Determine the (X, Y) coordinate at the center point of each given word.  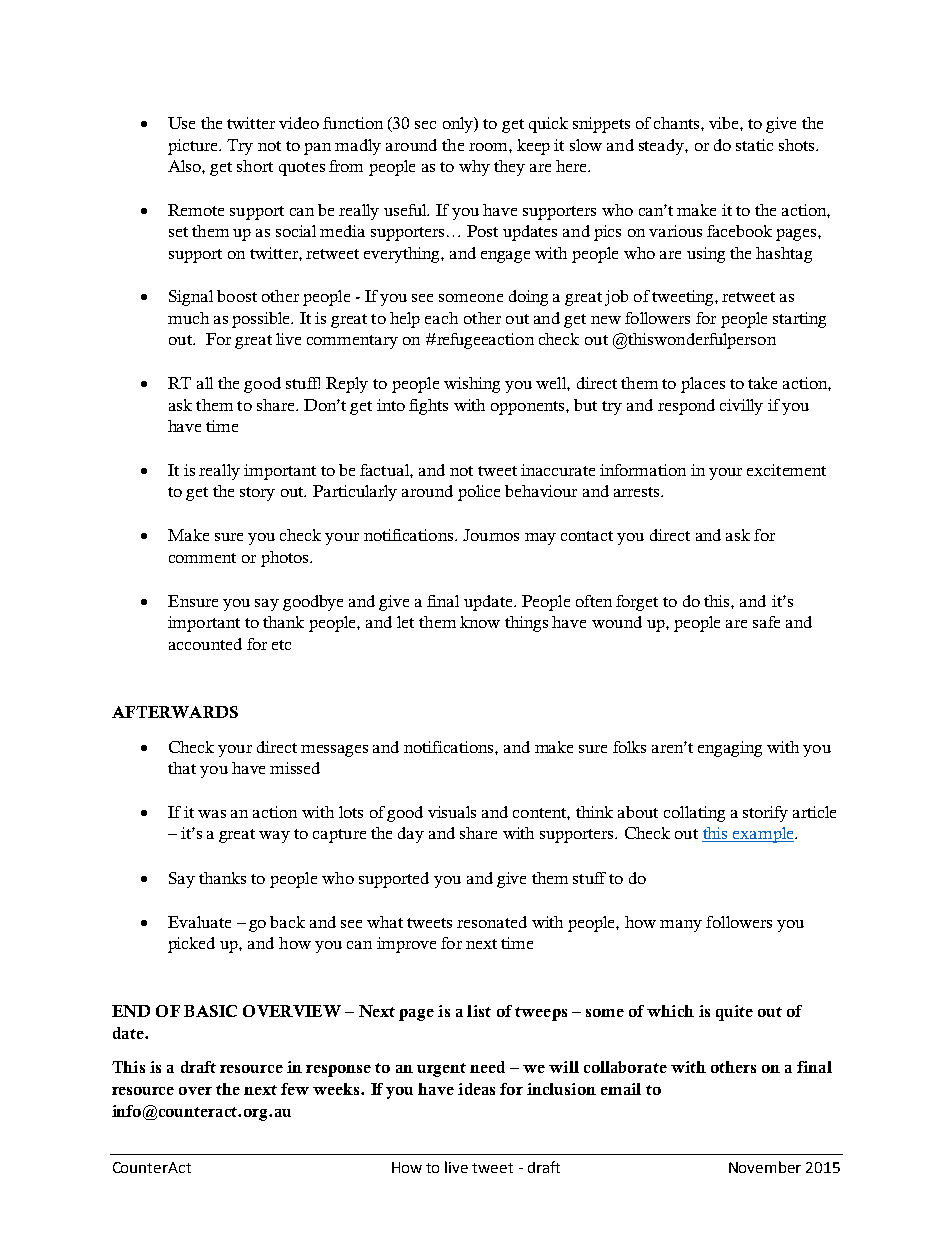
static (754, 145)
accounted (205, 644)
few (295, 1089)
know (480, 622)
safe (766, 622)
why (474, 168)
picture (194, 147)
